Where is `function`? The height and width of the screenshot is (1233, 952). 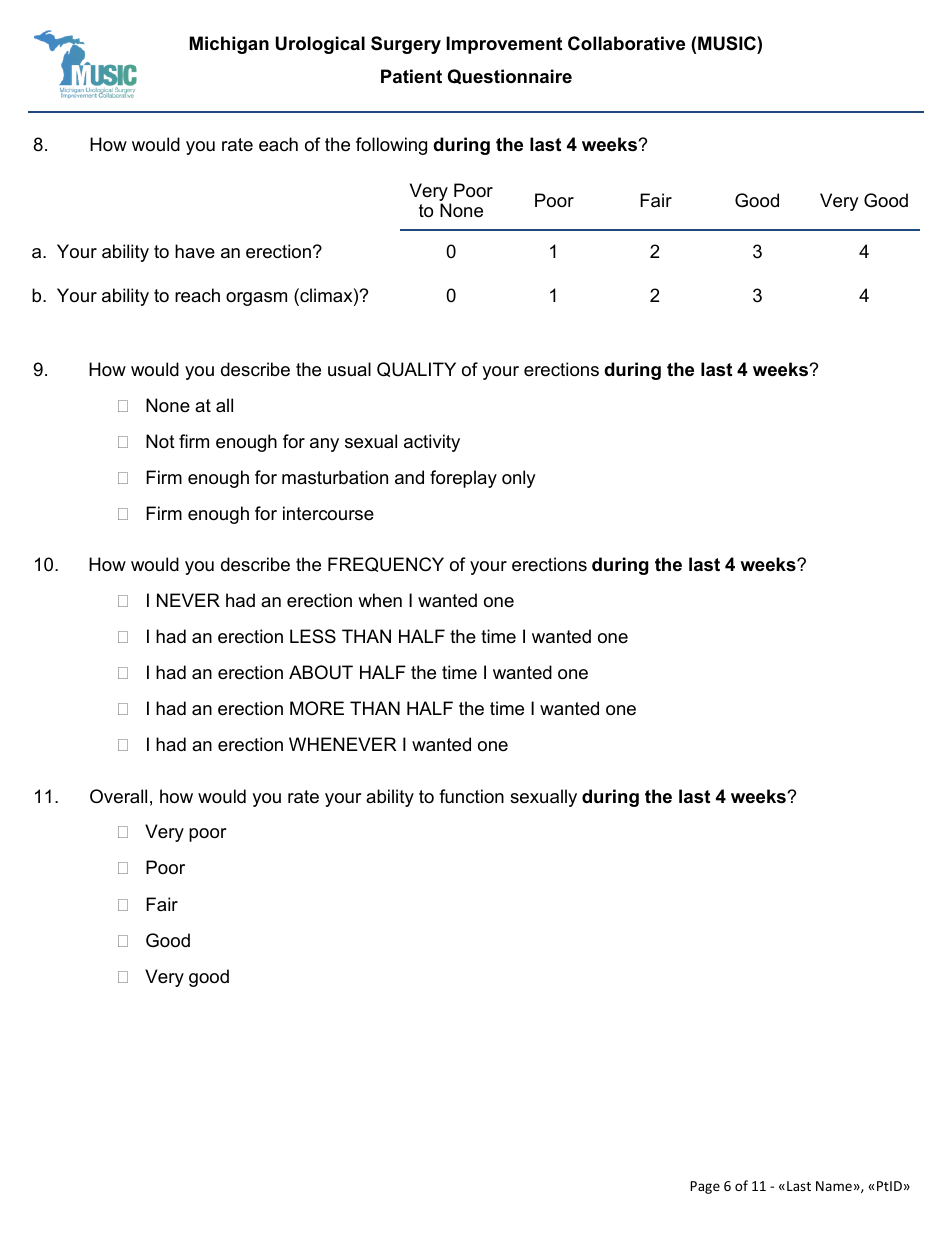 function is located at coordinates (471, 796).
